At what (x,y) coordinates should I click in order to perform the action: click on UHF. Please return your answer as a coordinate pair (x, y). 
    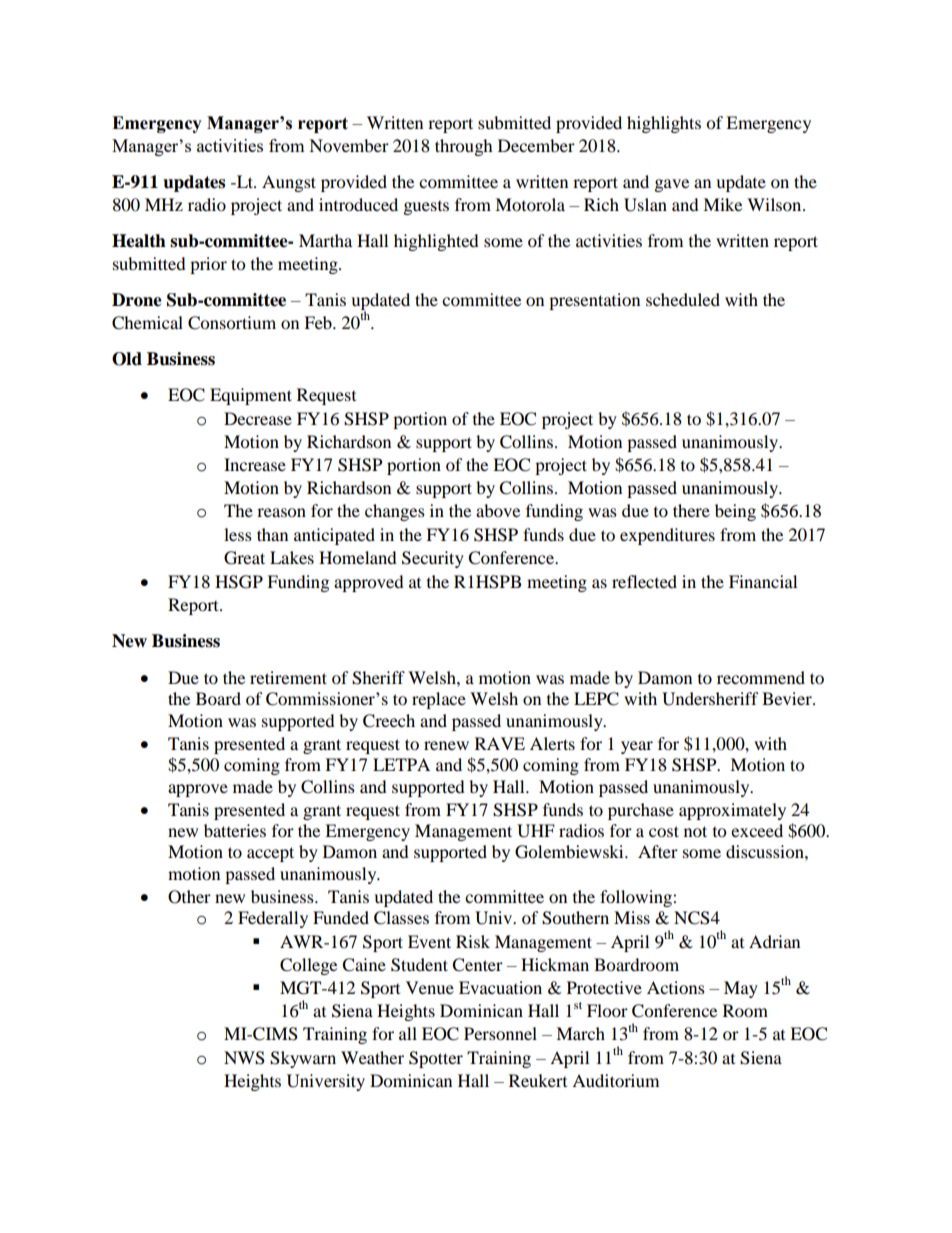
    Looking at the image, I should click on (536, 831).
